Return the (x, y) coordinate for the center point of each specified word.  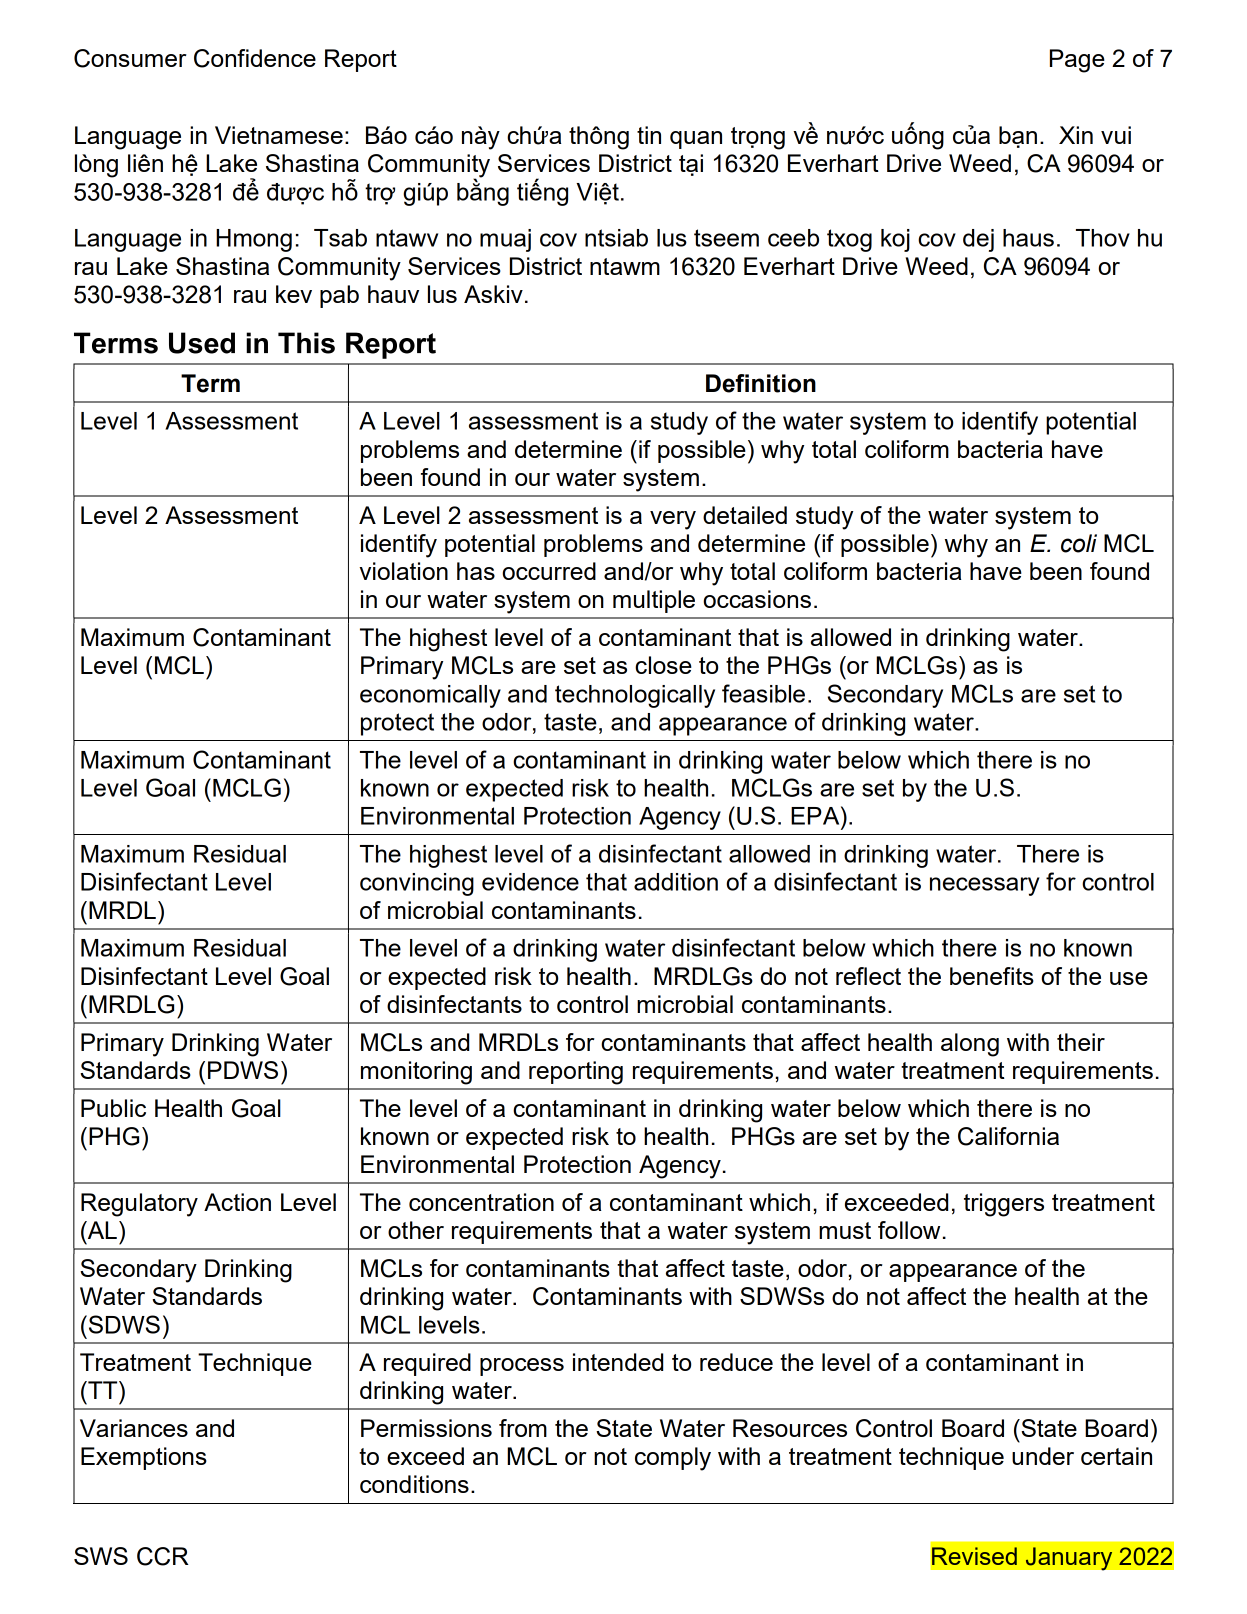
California (1008, 1136)
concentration (481, 1202)
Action (237, 1202)
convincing (417, 884)
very (673, 520)
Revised (974, 1556)
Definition (761, 383)
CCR (163, 1556)
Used (202, 343)
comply (673, 1459)
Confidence (255, 58)
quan (696, 140)
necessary (985, 886)
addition (676, 882)
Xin (1076, 135)
